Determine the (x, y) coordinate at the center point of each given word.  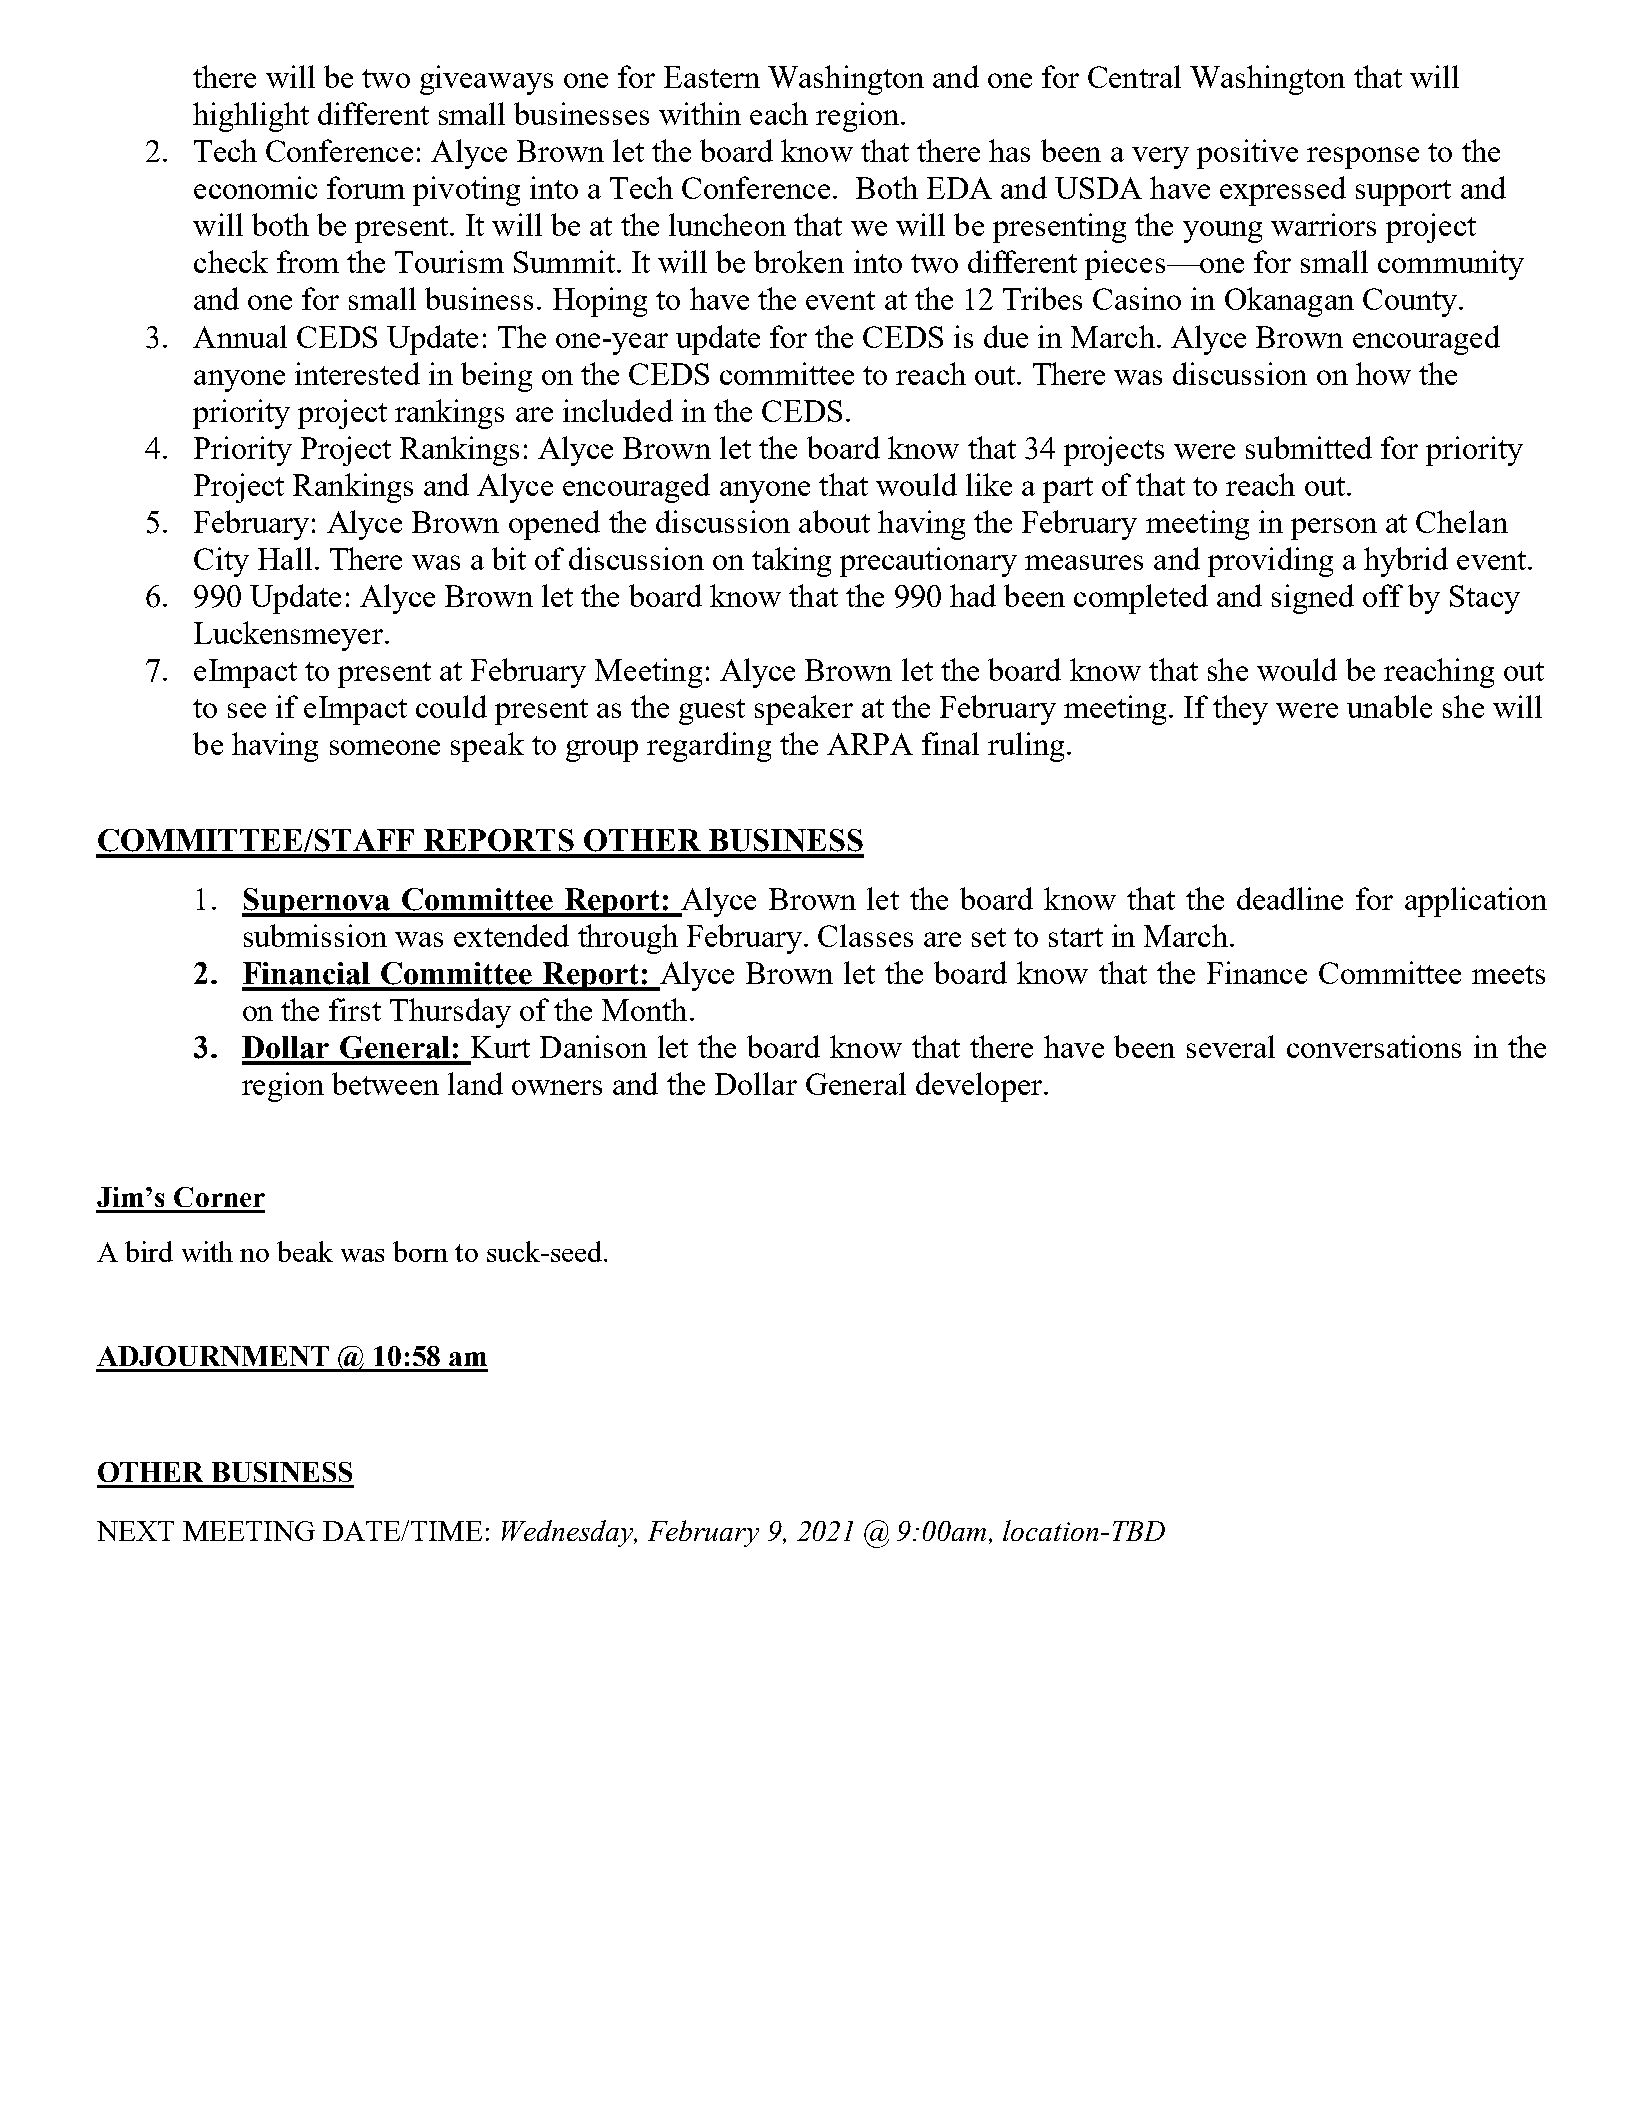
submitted (1309, 447)
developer (979, 1087)
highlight (251, 117)
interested (357, 373)
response (1363, 158)
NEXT (135, 1531)
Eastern (712, 77)
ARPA (870, 744)
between (385, 1083)
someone (385, 747)
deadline (1290, 898)
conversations (1374, 1046)
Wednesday (568, 1533)
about (834, 521)
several (1231, 1046)
